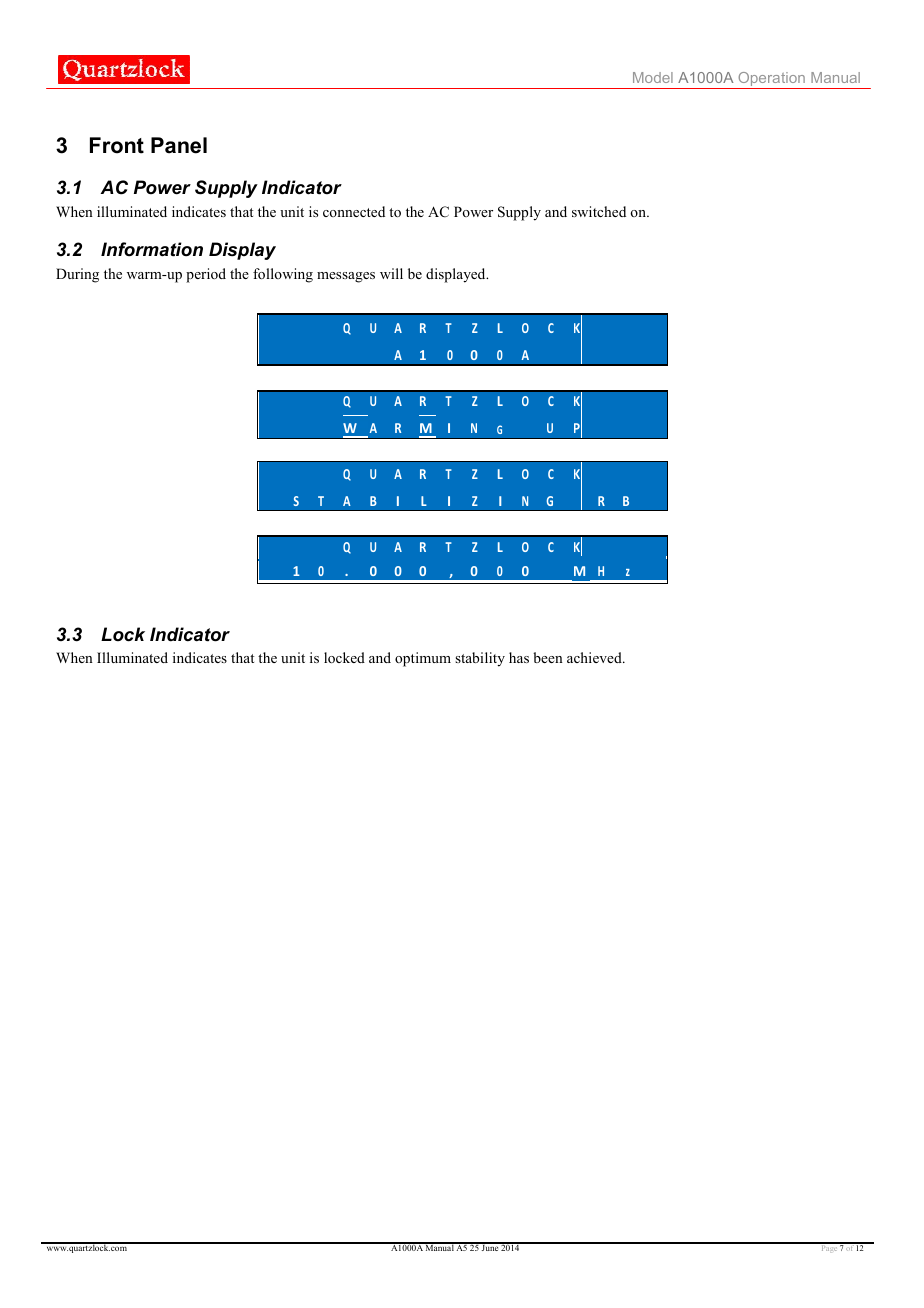 This document has width=924, height=1308. What do you see at coordinates (354, 211) in the document?
I see `connected` at bounding box center [354, 211].
